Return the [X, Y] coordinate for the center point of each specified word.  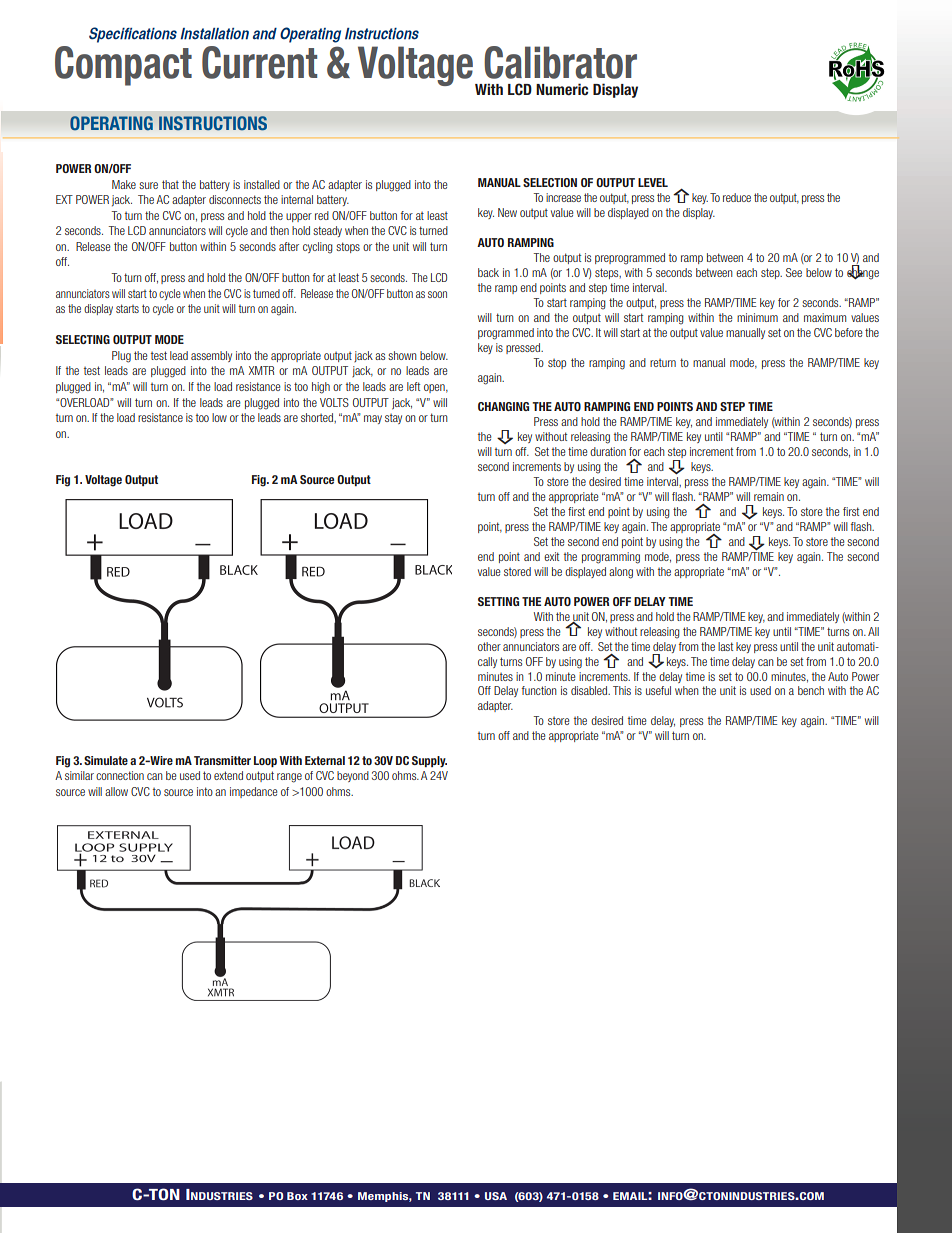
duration [608, 451]
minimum [757, 317]
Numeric [562, 89]
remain [769, 496]
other [489, 646]
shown [402, 355]
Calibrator [560, 62]
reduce [737, 197]
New [507, 212]
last [725, 646]
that [170, 184]
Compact [123, 66]
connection [120, 775]
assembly [211, 356]
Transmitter [222, 760]
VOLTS [334, 402]
